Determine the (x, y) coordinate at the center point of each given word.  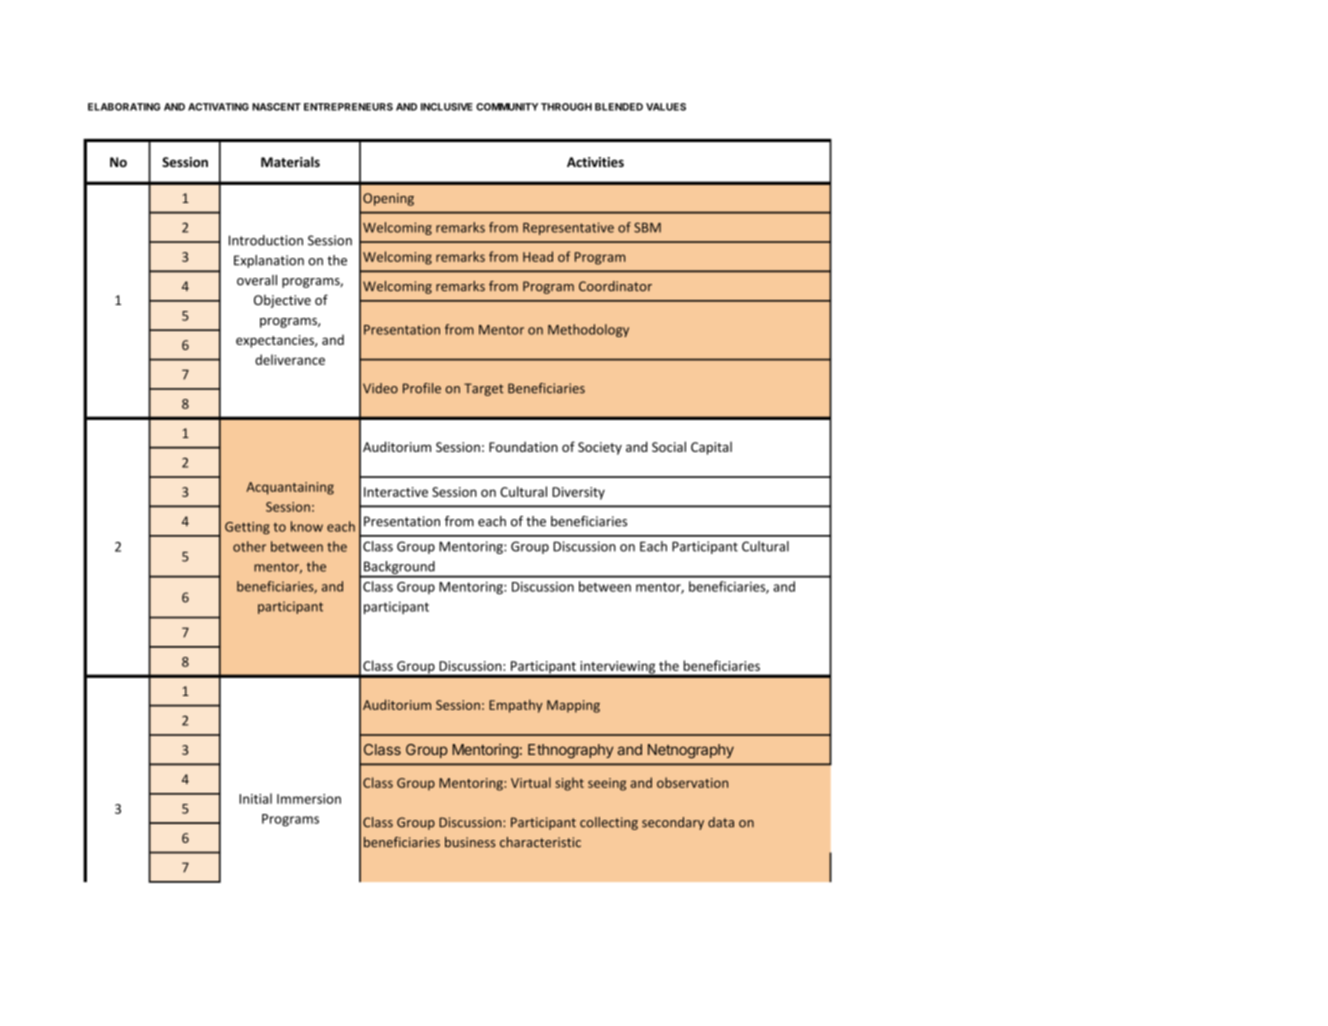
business (470, 842)
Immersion (309, 799)
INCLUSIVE (447, 107)
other (249, 546)
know (307, 526)
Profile (422, 388)
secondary (673, 823)
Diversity (578, 493)
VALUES (666, 107)
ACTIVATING (218, 107)
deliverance (290, 359)
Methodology (588, 330)
